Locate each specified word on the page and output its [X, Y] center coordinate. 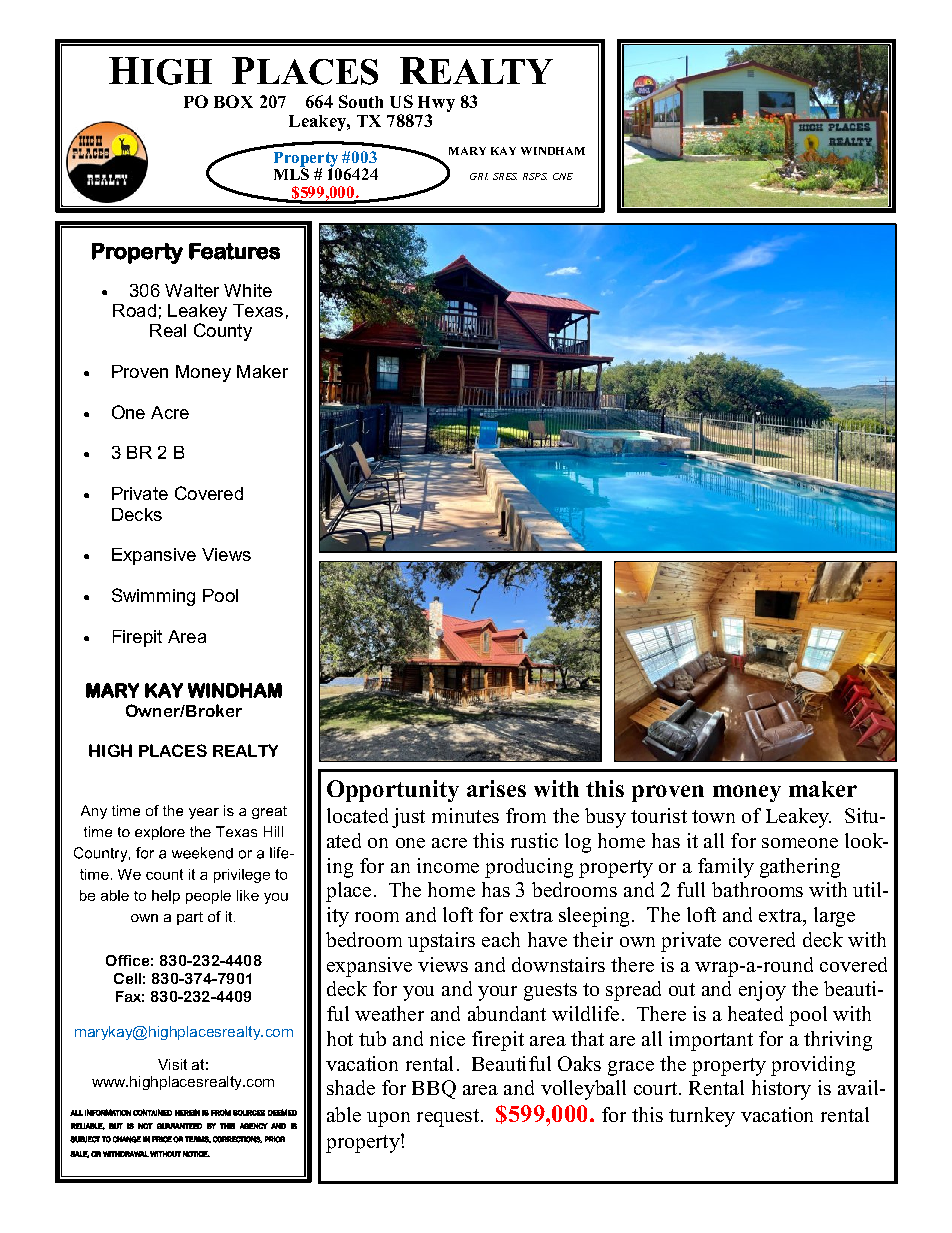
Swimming [153, 597]
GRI [479, 176]
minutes [465, 815]
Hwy [436, 104]
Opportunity [393, 791]
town [713, 816]
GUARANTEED [179, 1126]
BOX [233, 101]
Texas [258, 310]
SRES [505, 176]
